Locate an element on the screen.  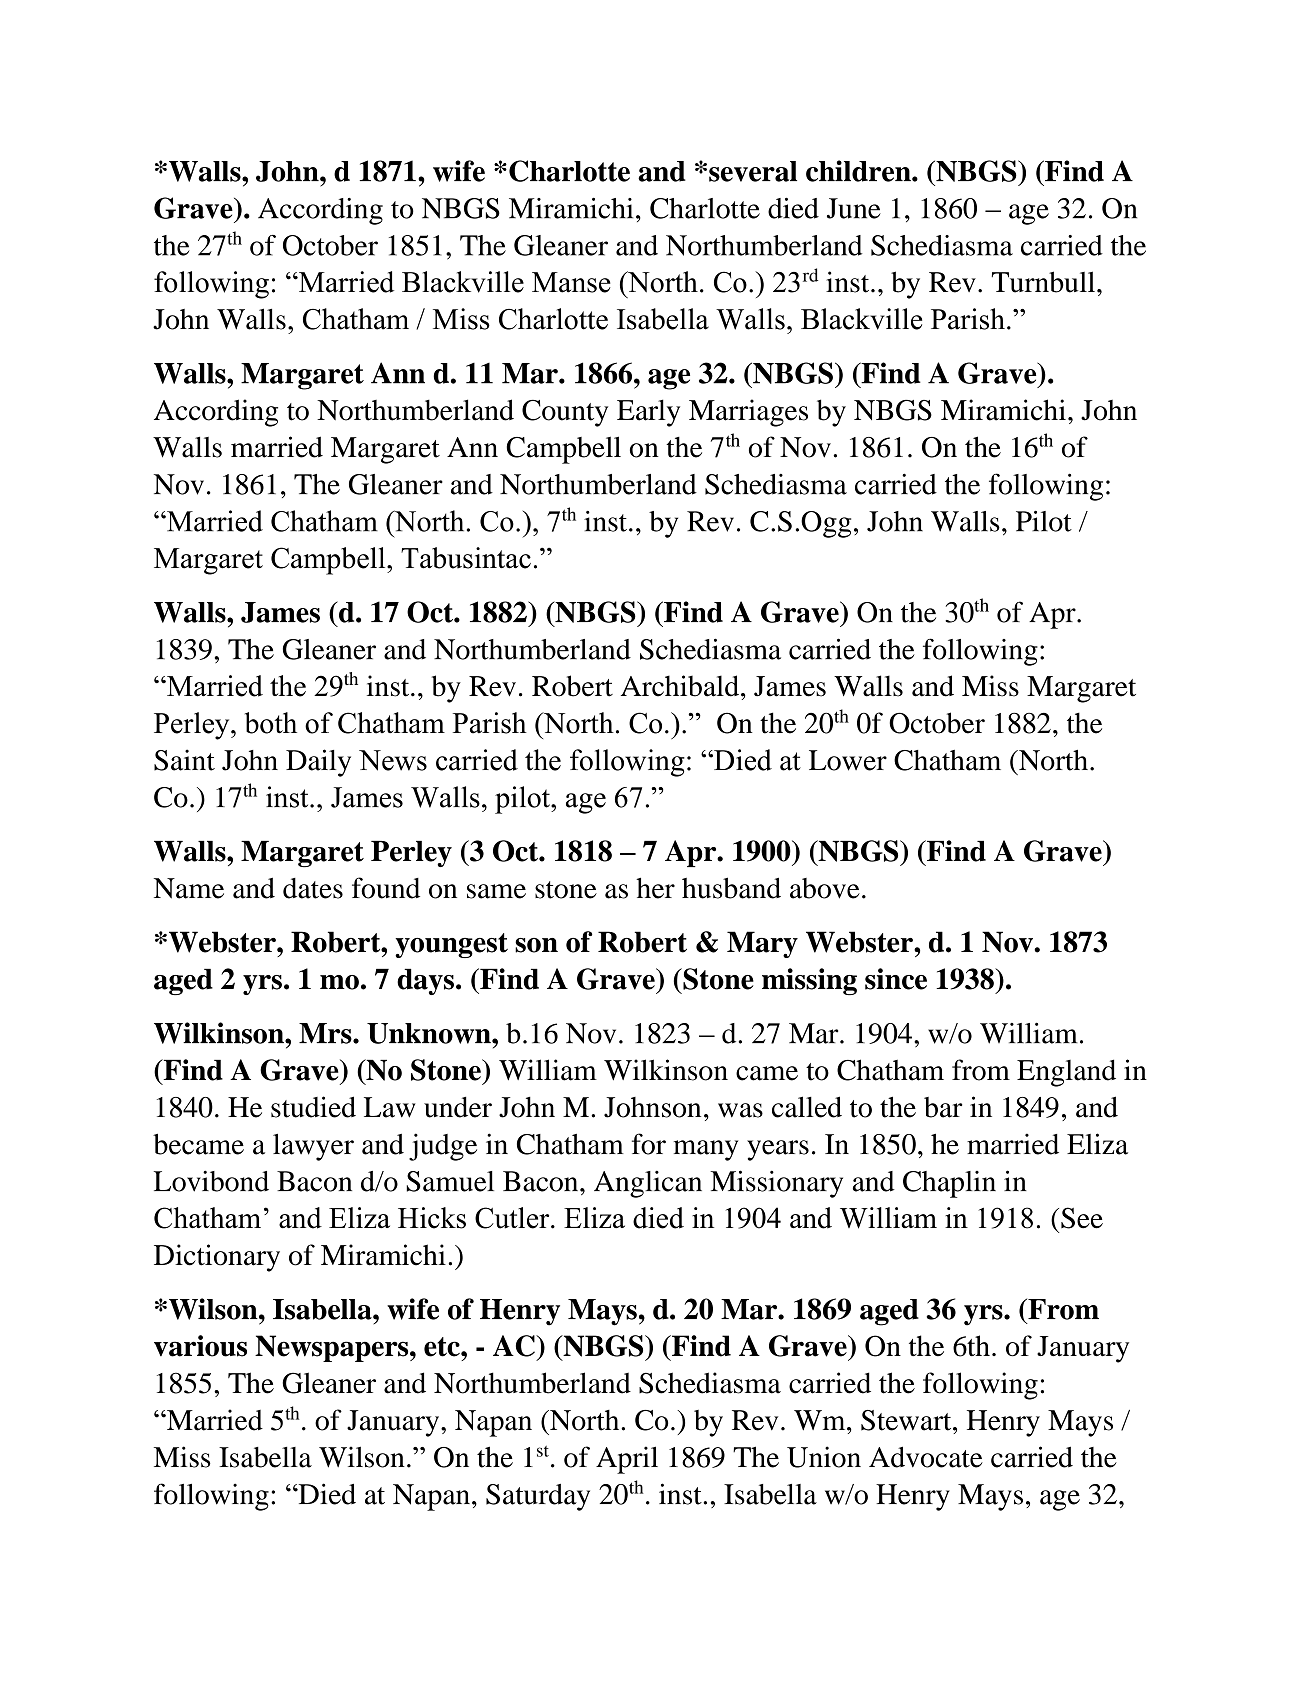
various is located at coordinates (200, 1346).
